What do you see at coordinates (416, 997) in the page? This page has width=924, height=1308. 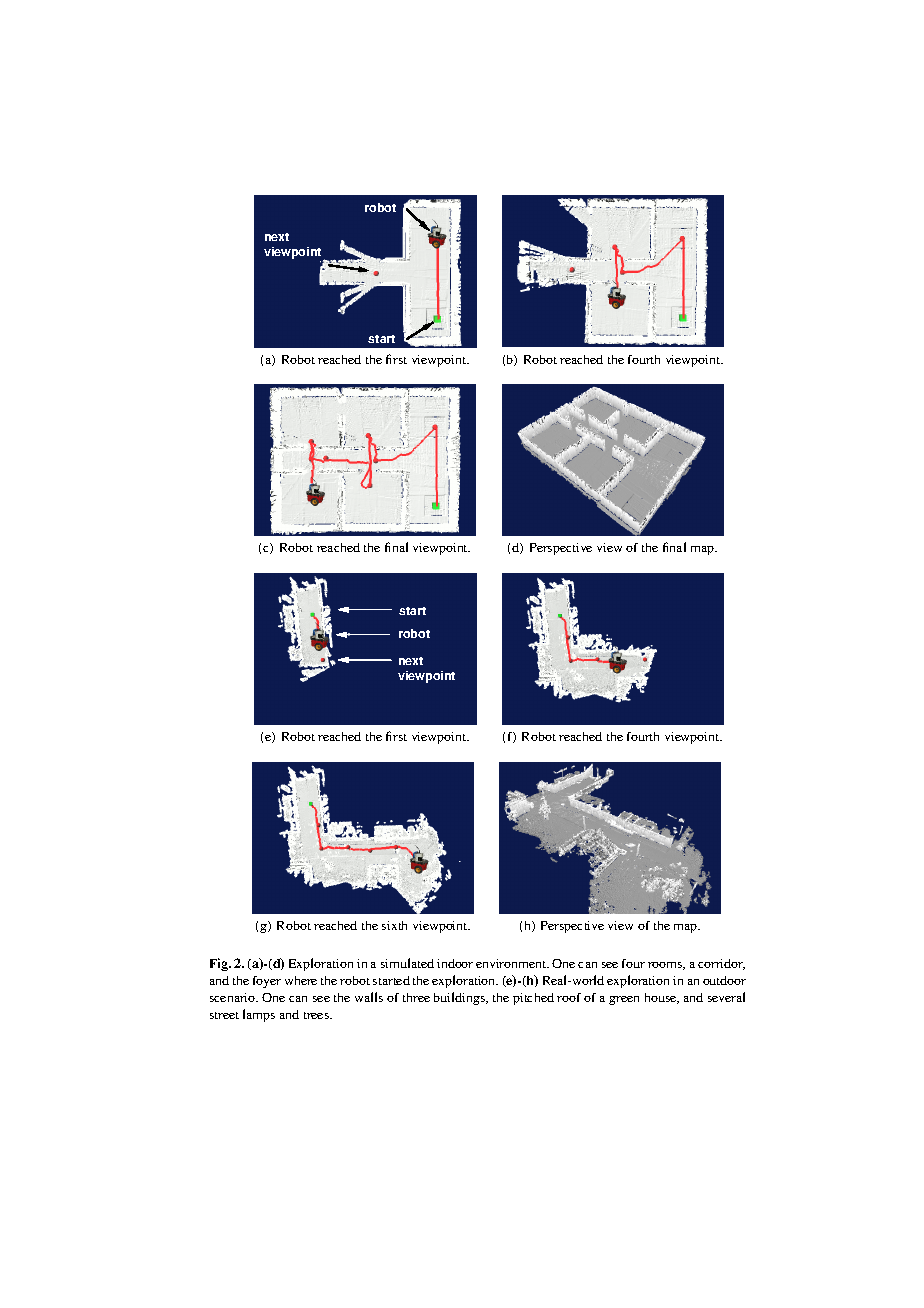 I see `three` at bounding box center [416, 997].
